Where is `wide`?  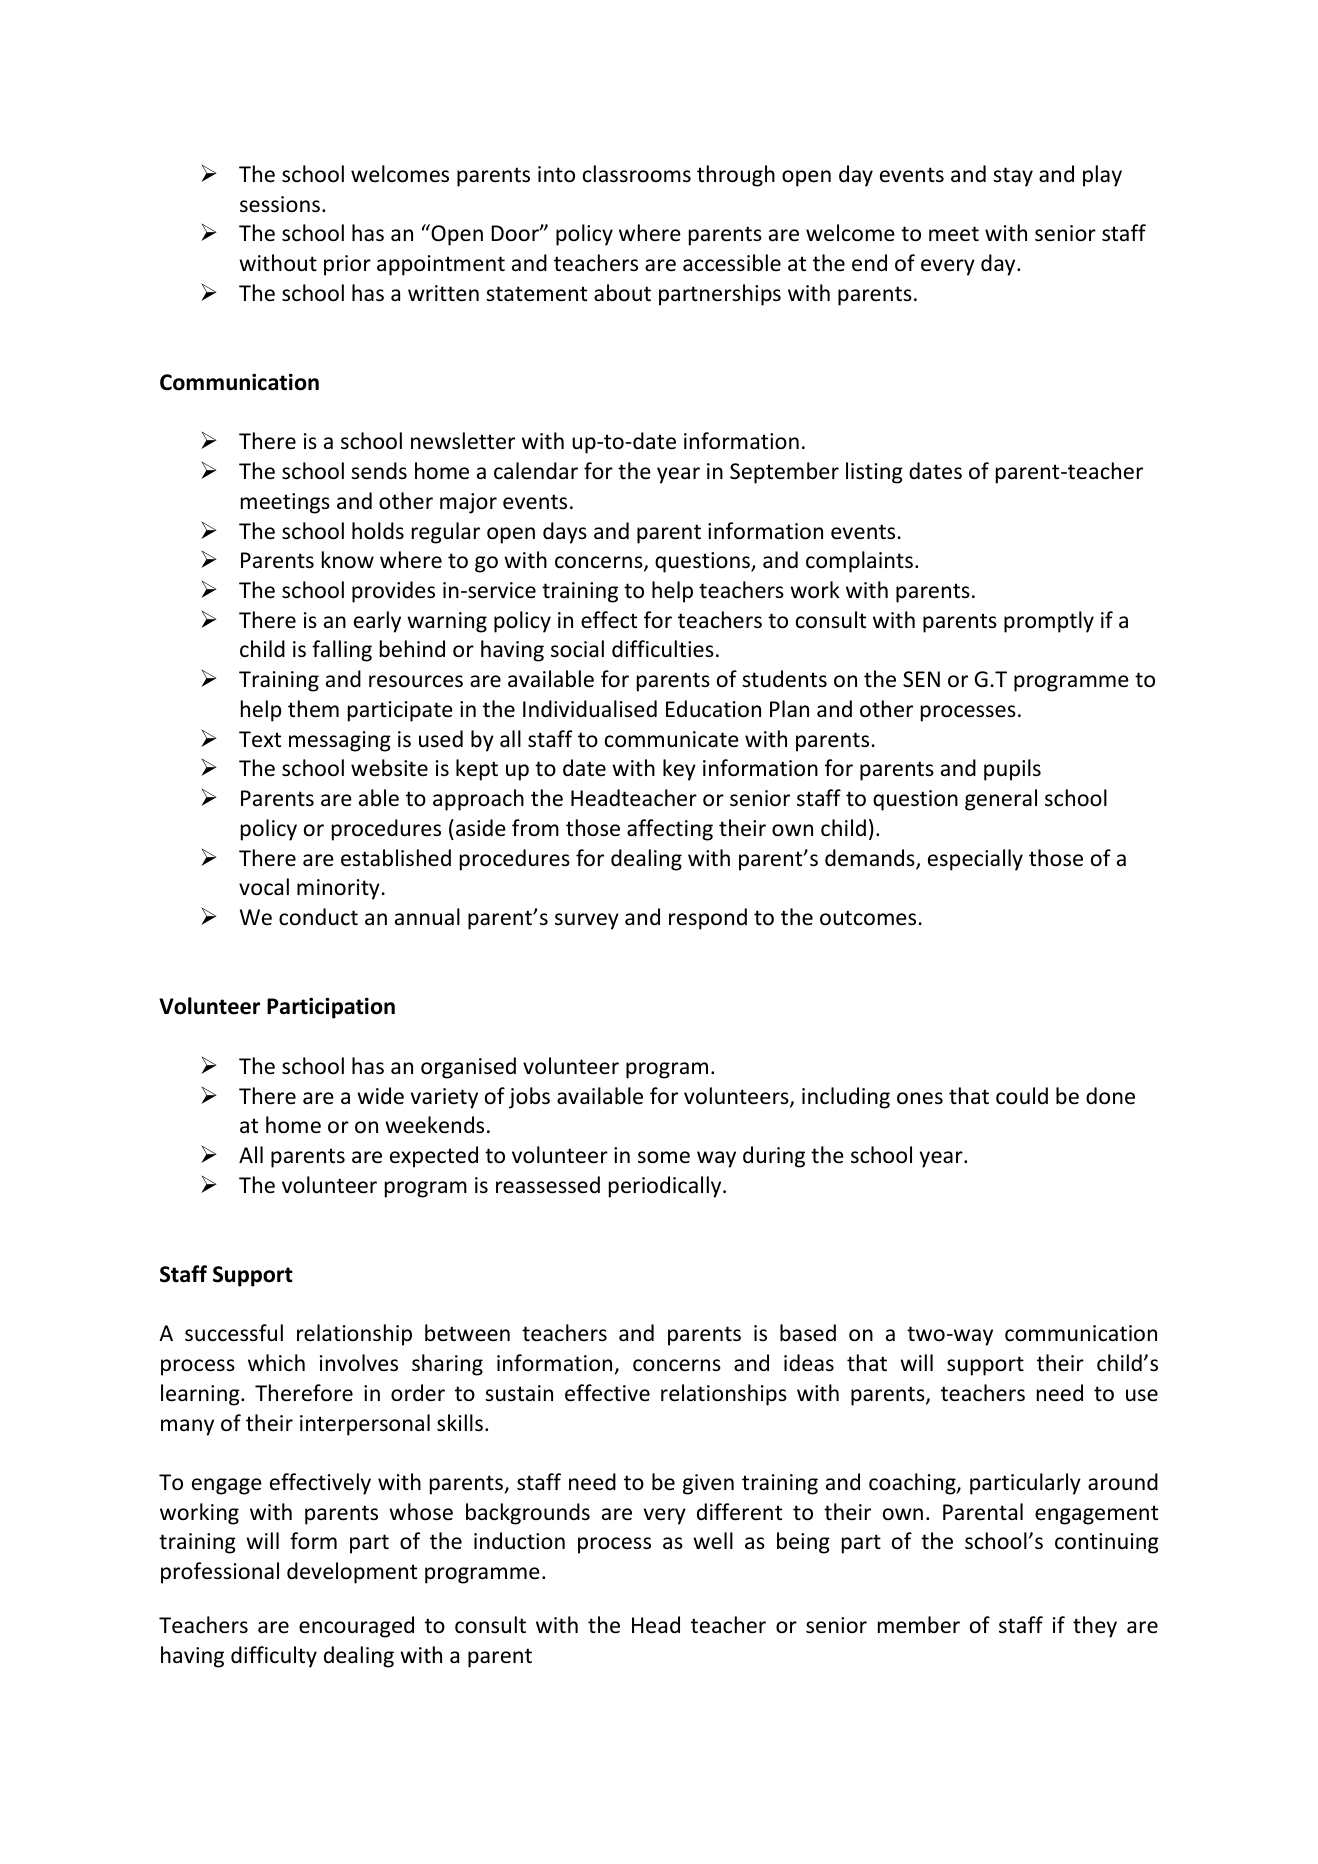 wide is located at coordinates (380, 1096).
